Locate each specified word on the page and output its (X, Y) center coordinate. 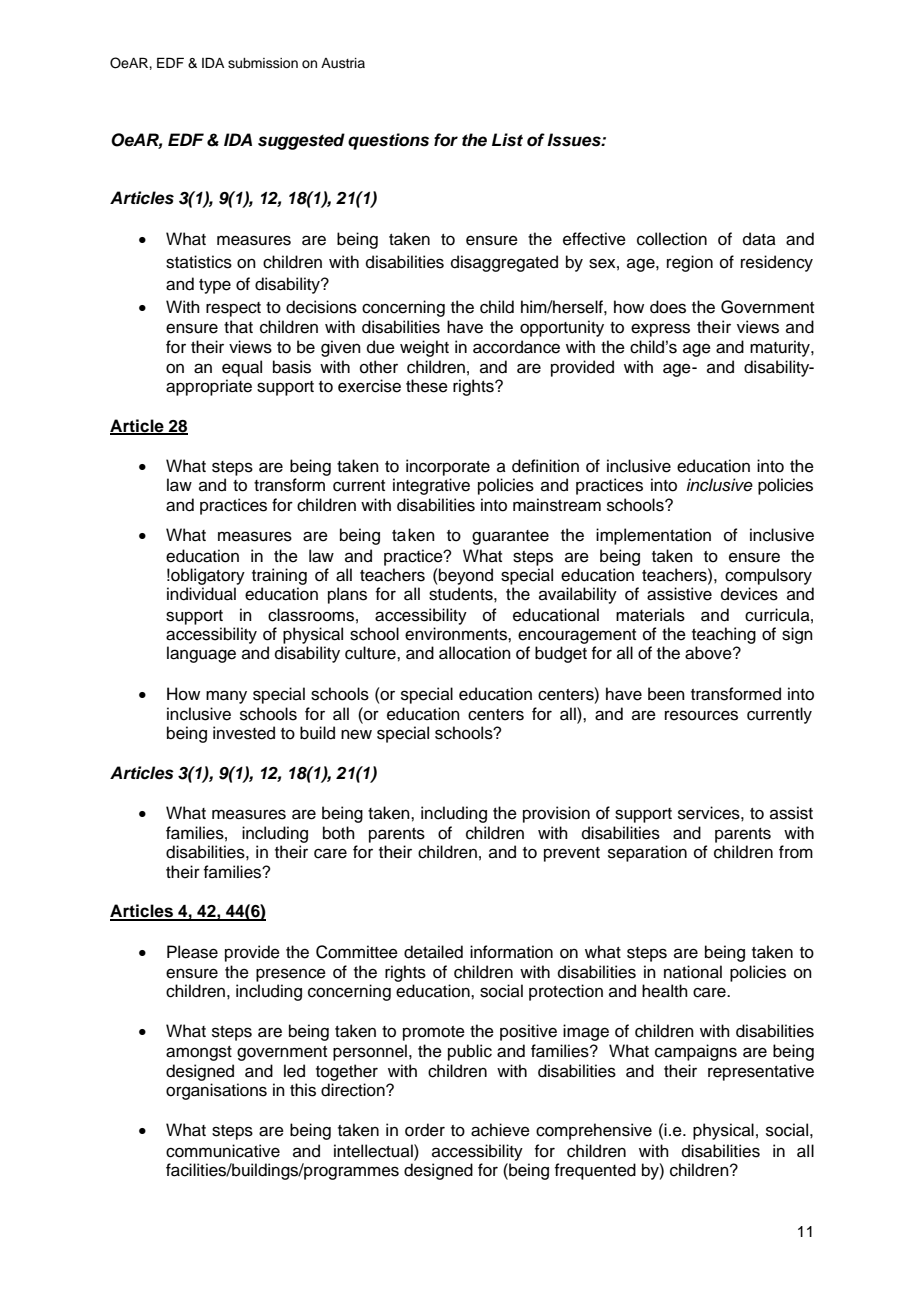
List (507, 140)
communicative (223, 1151)
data (759, 239)
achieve (500, 1130)
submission (263, 63)
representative (761, 1072)
